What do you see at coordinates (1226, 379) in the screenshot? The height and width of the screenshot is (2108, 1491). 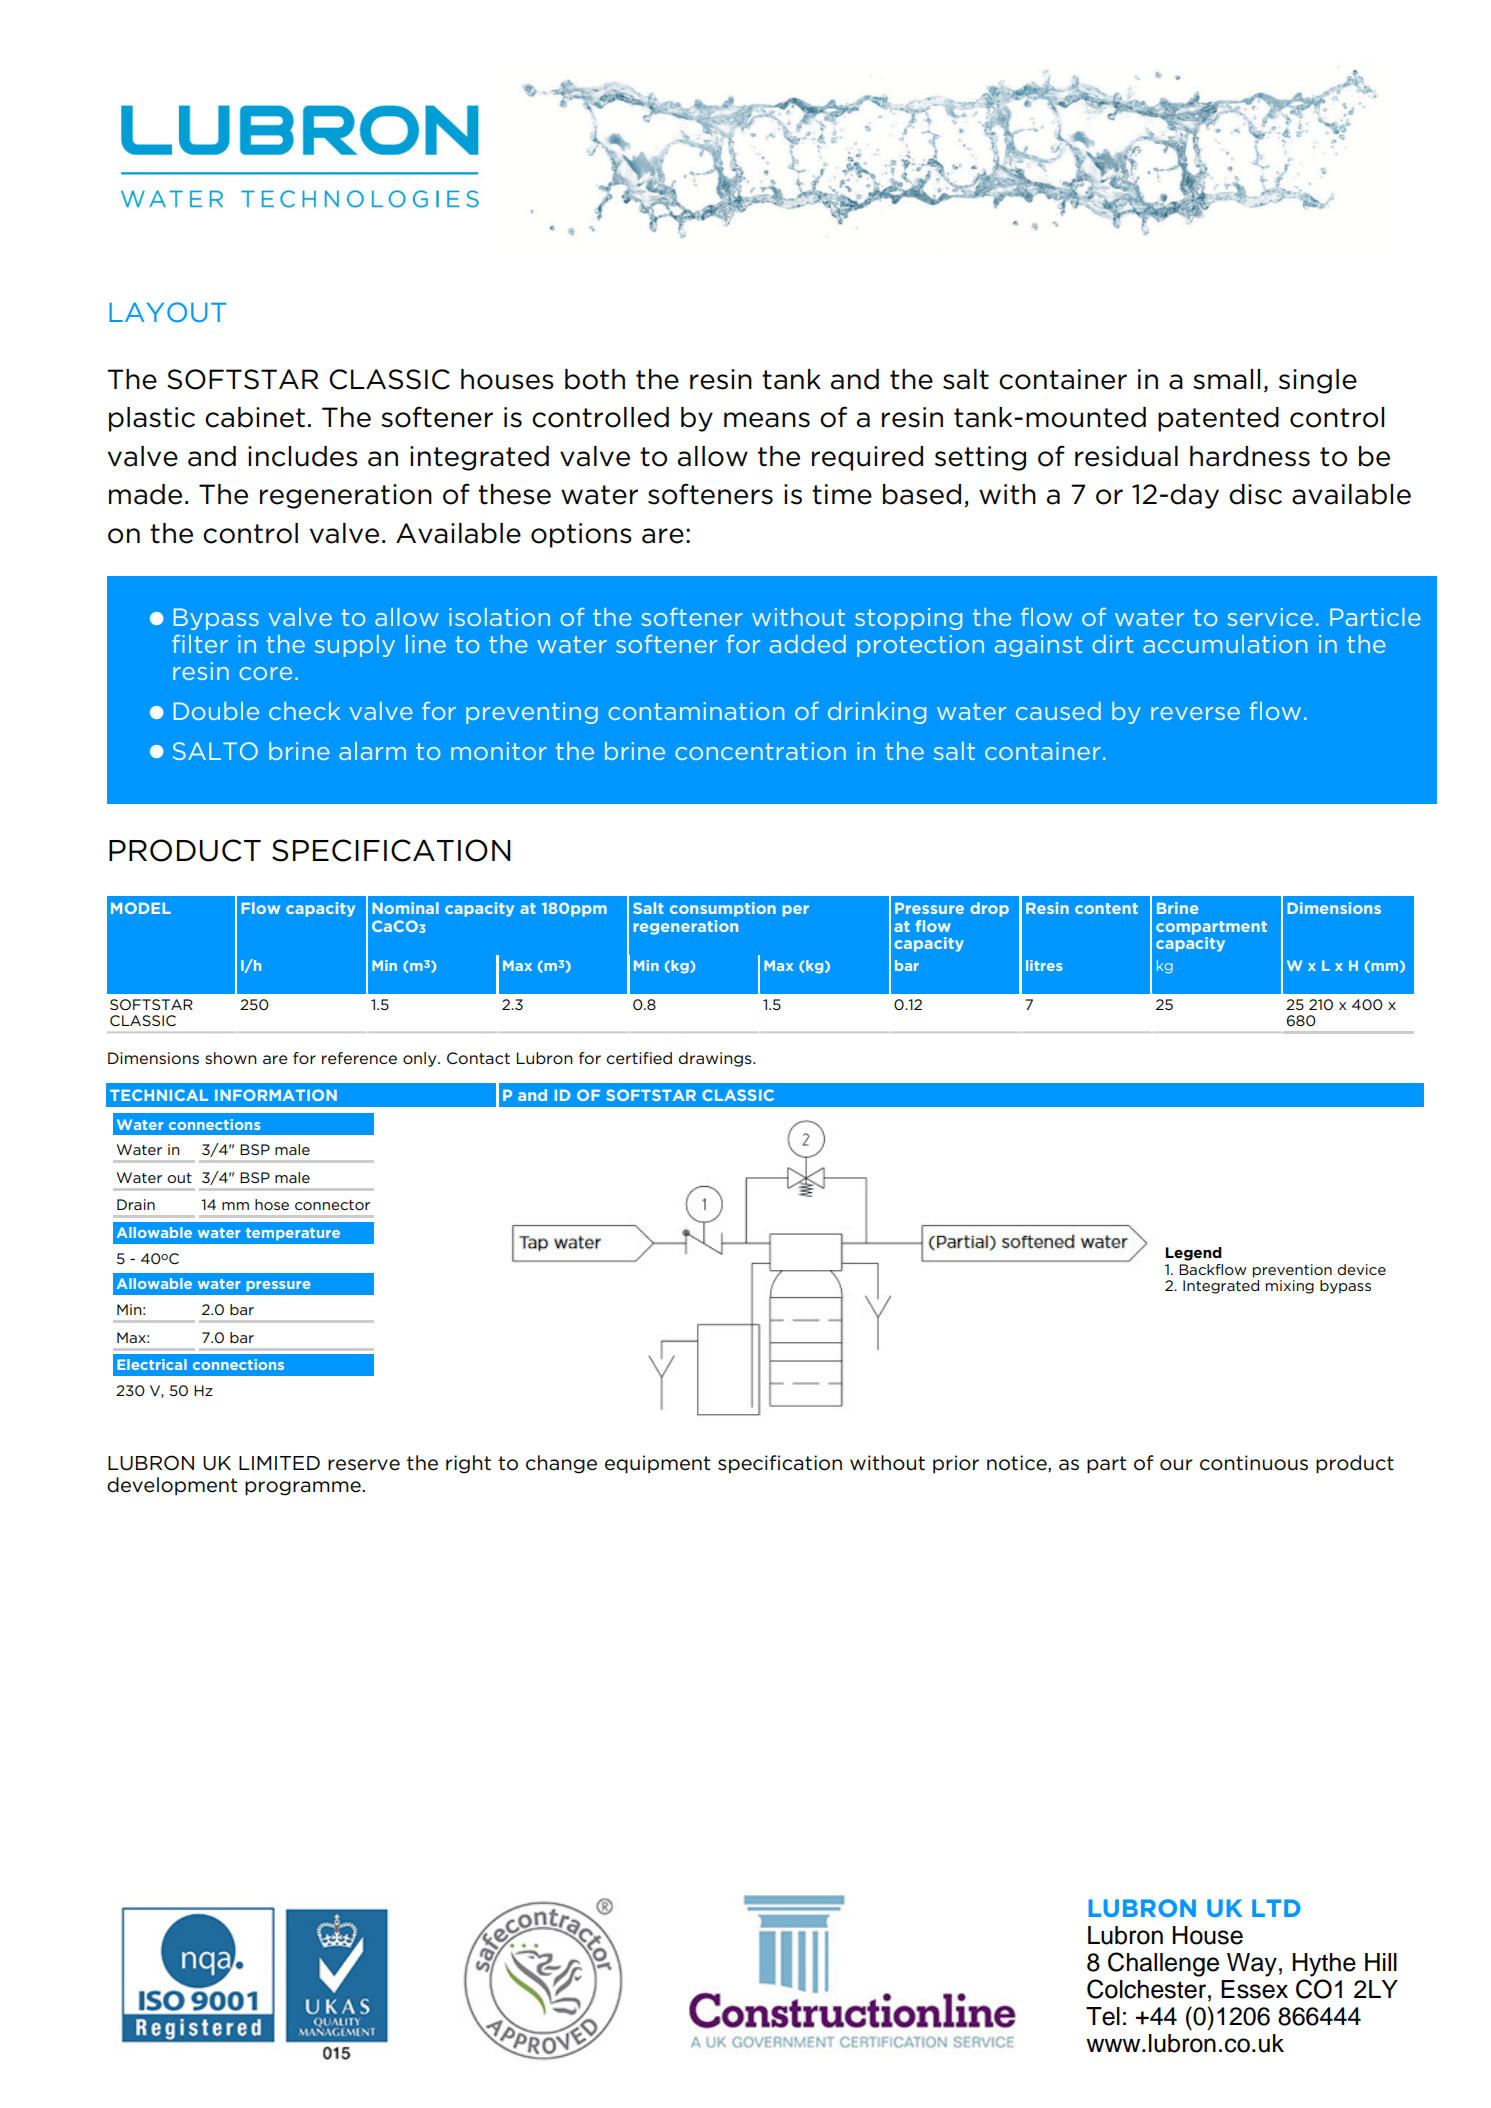 I see `small` at bounding box center [1226, 379].
